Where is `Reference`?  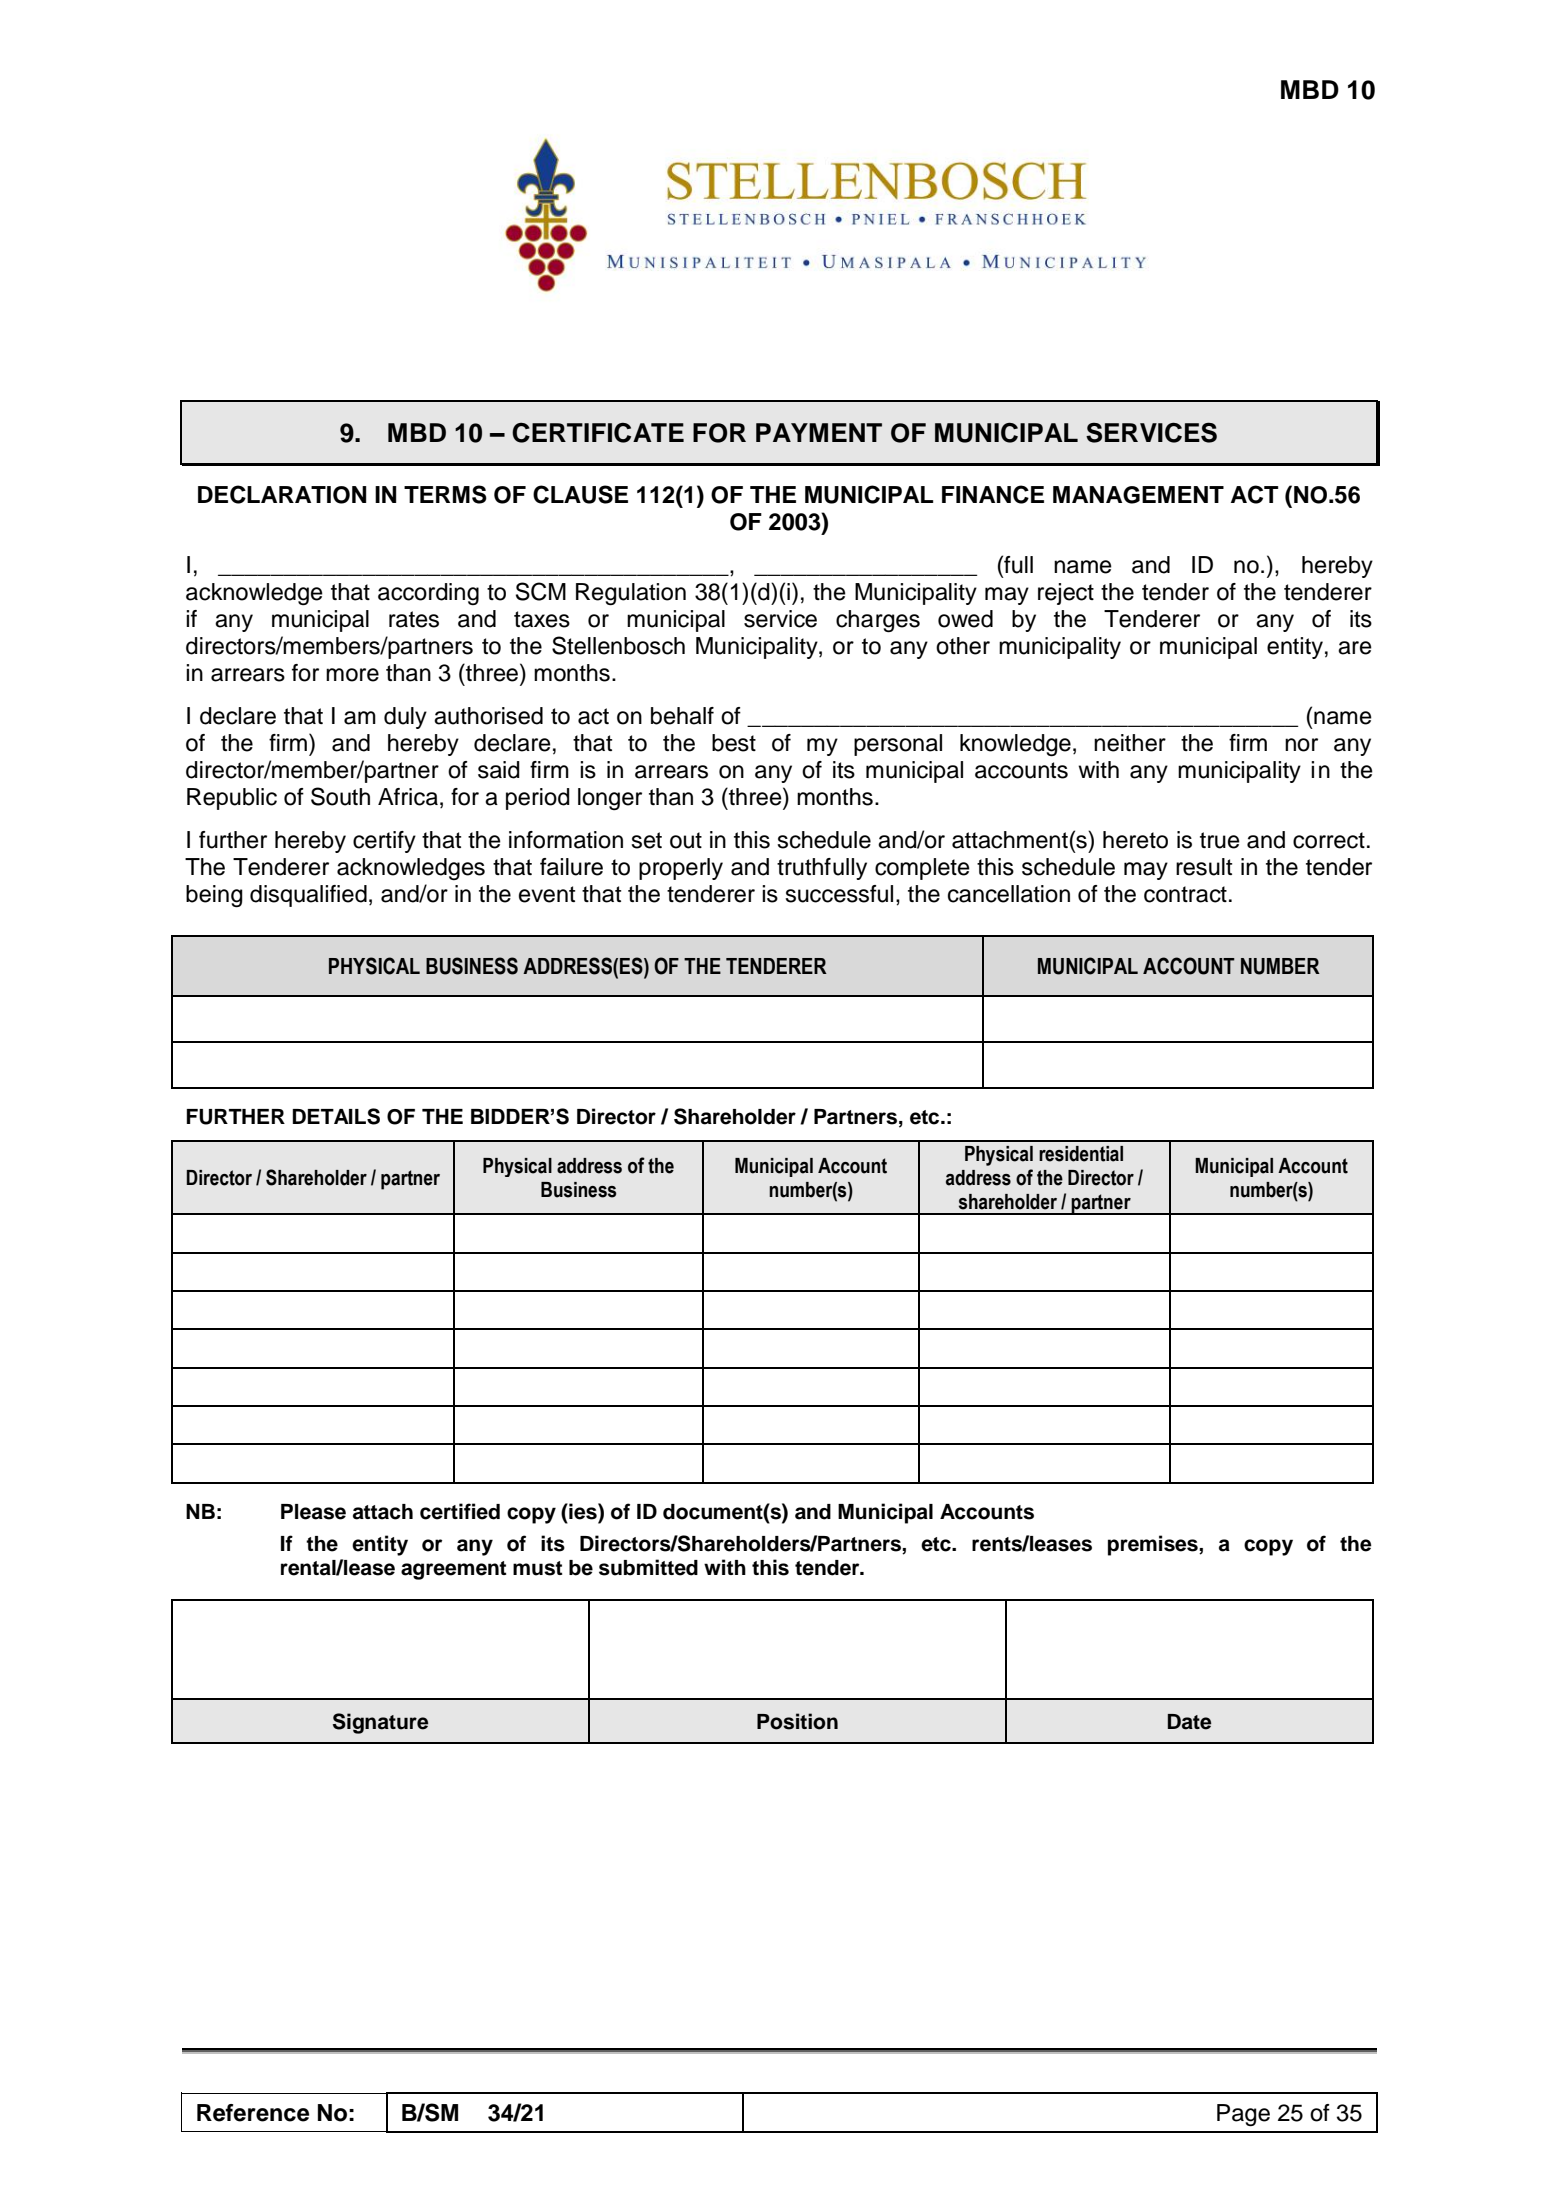
Reference is located at coordinates (253, 2113).
